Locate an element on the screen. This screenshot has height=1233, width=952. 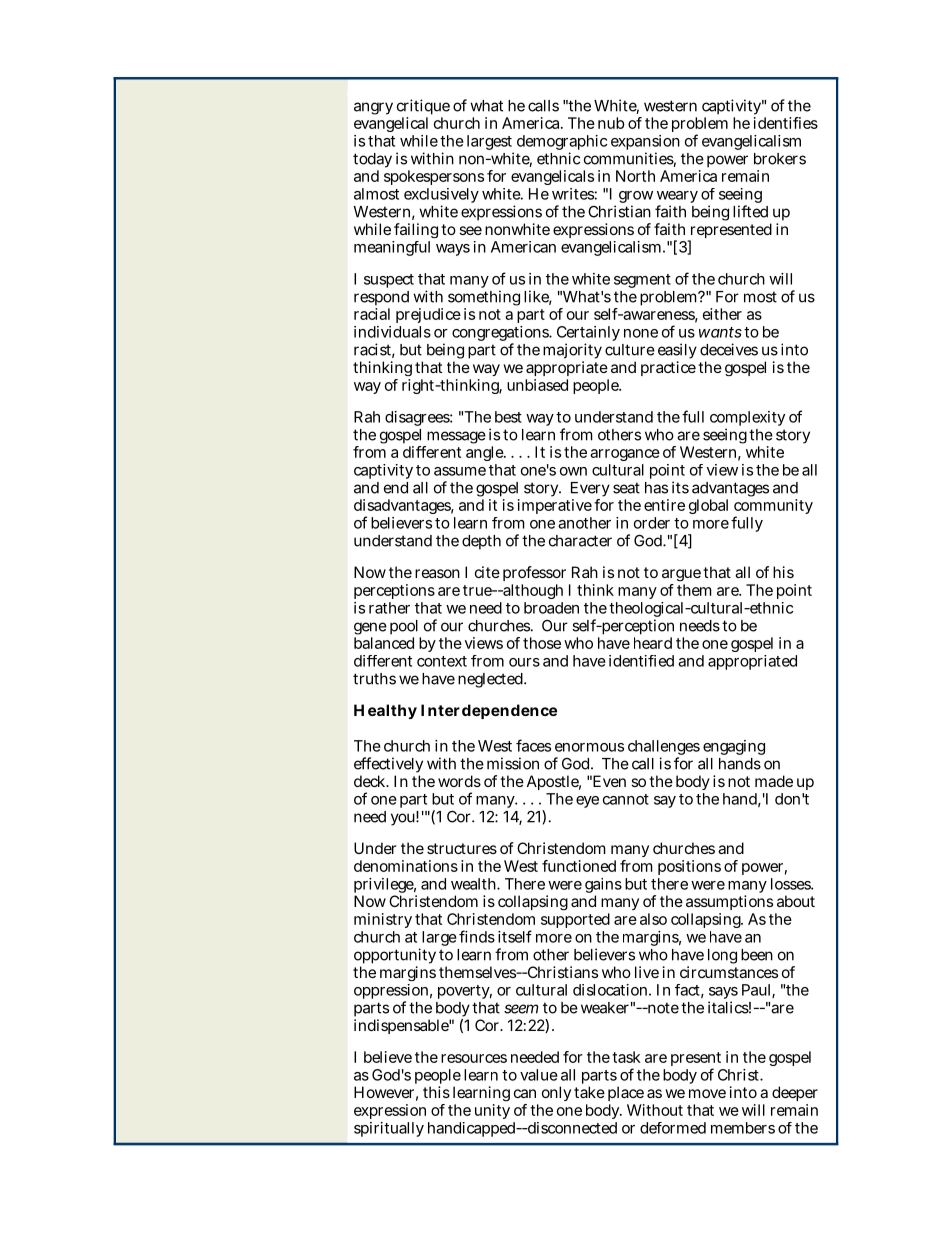
argue is located at coordinates (681, 577).
